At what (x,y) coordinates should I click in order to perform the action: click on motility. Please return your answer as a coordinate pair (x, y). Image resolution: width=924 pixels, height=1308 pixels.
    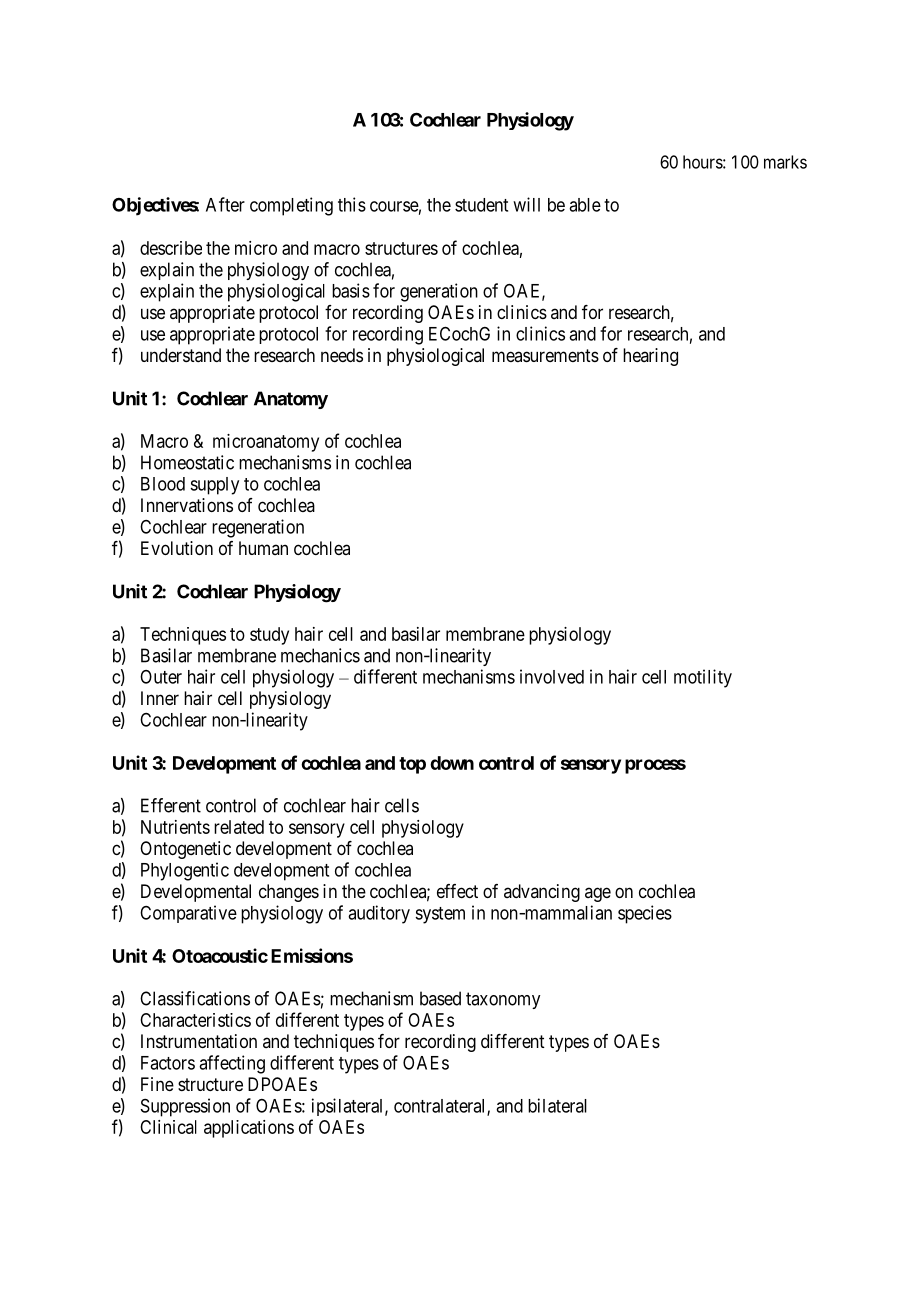
    Looking at the image, I should click on (703, 678).
